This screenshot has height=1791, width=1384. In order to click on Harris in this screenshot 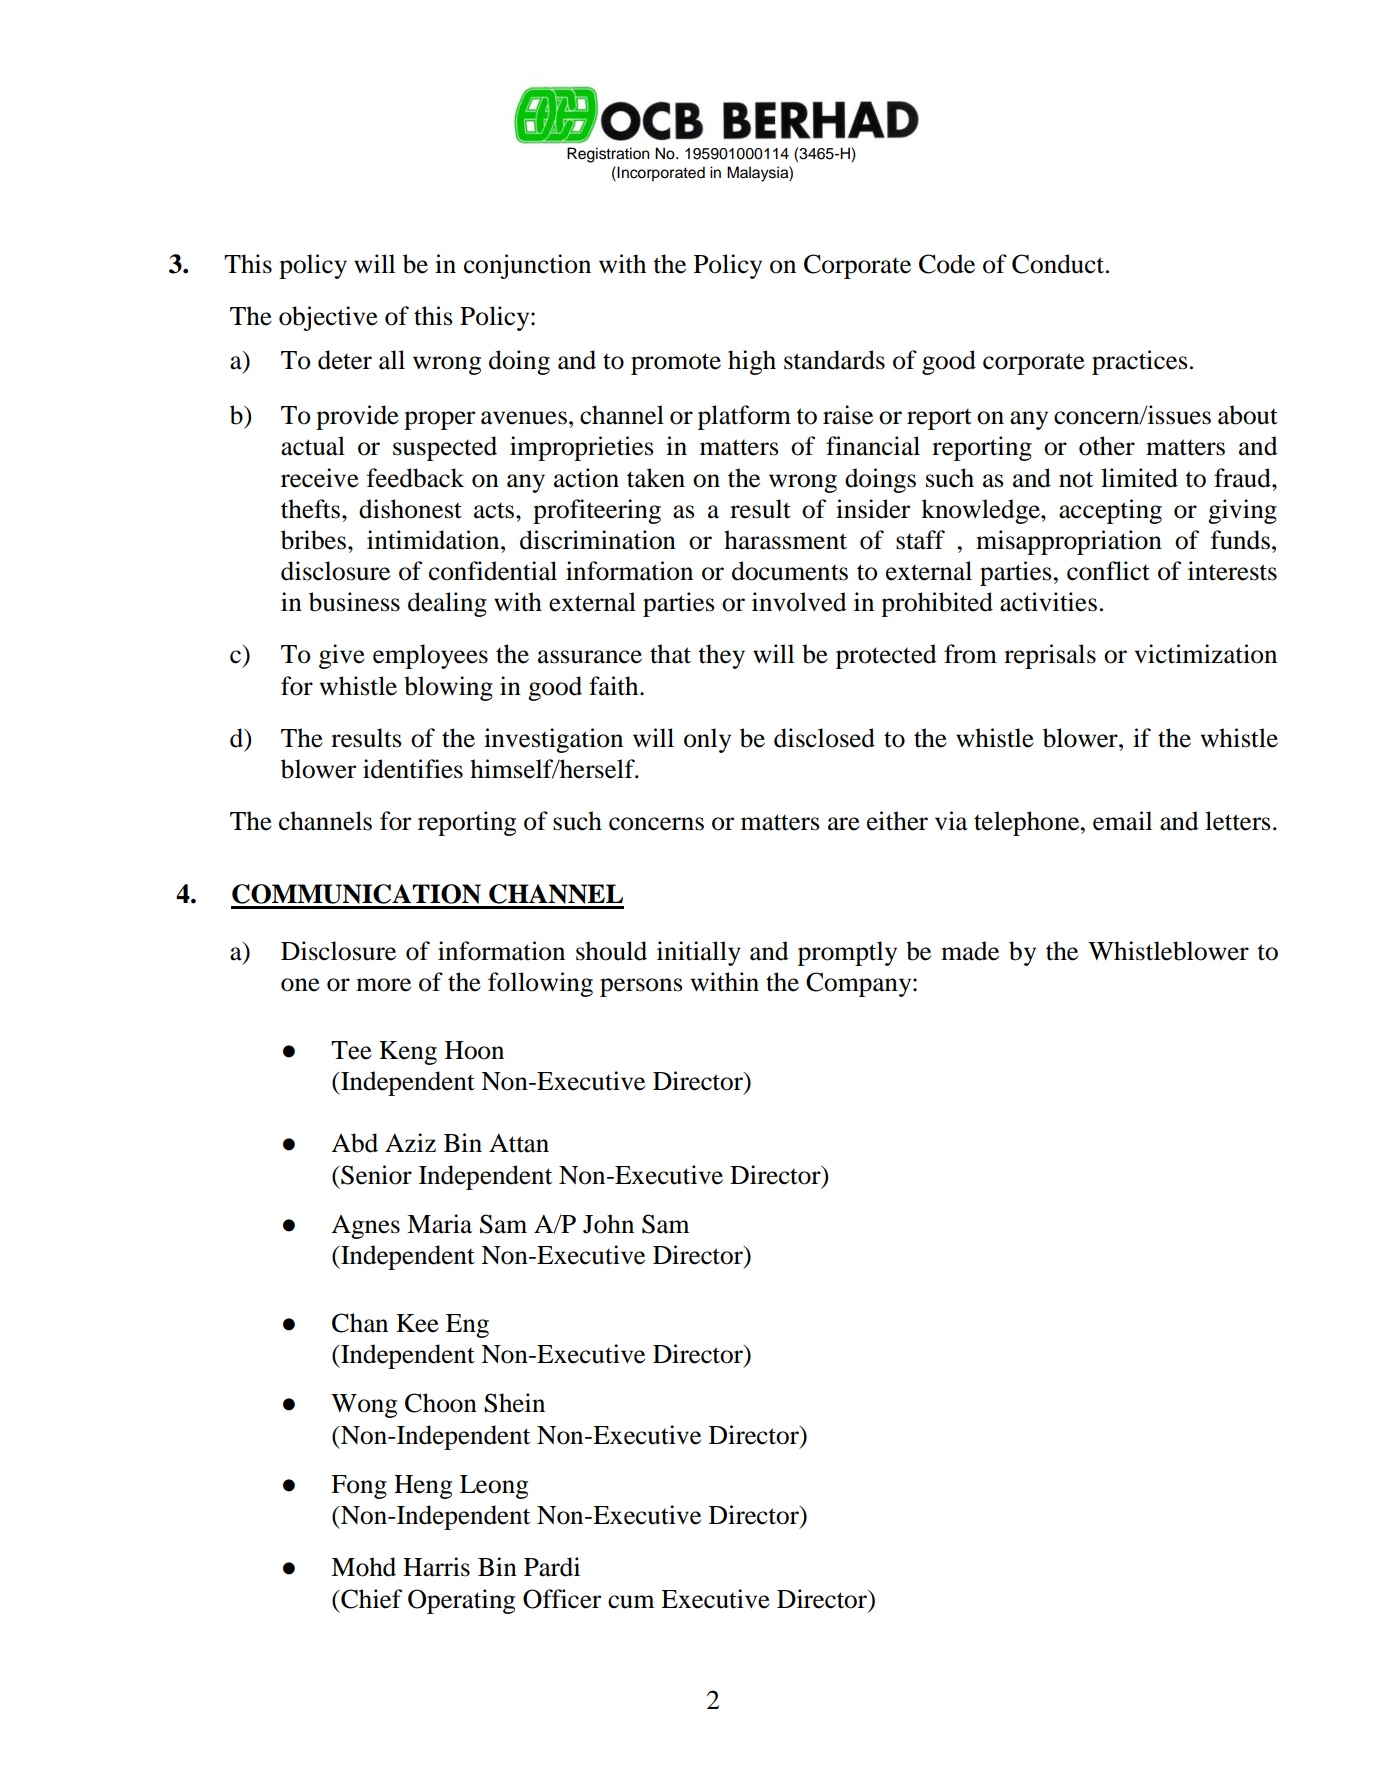, I will do `click(436, 1567)`.
